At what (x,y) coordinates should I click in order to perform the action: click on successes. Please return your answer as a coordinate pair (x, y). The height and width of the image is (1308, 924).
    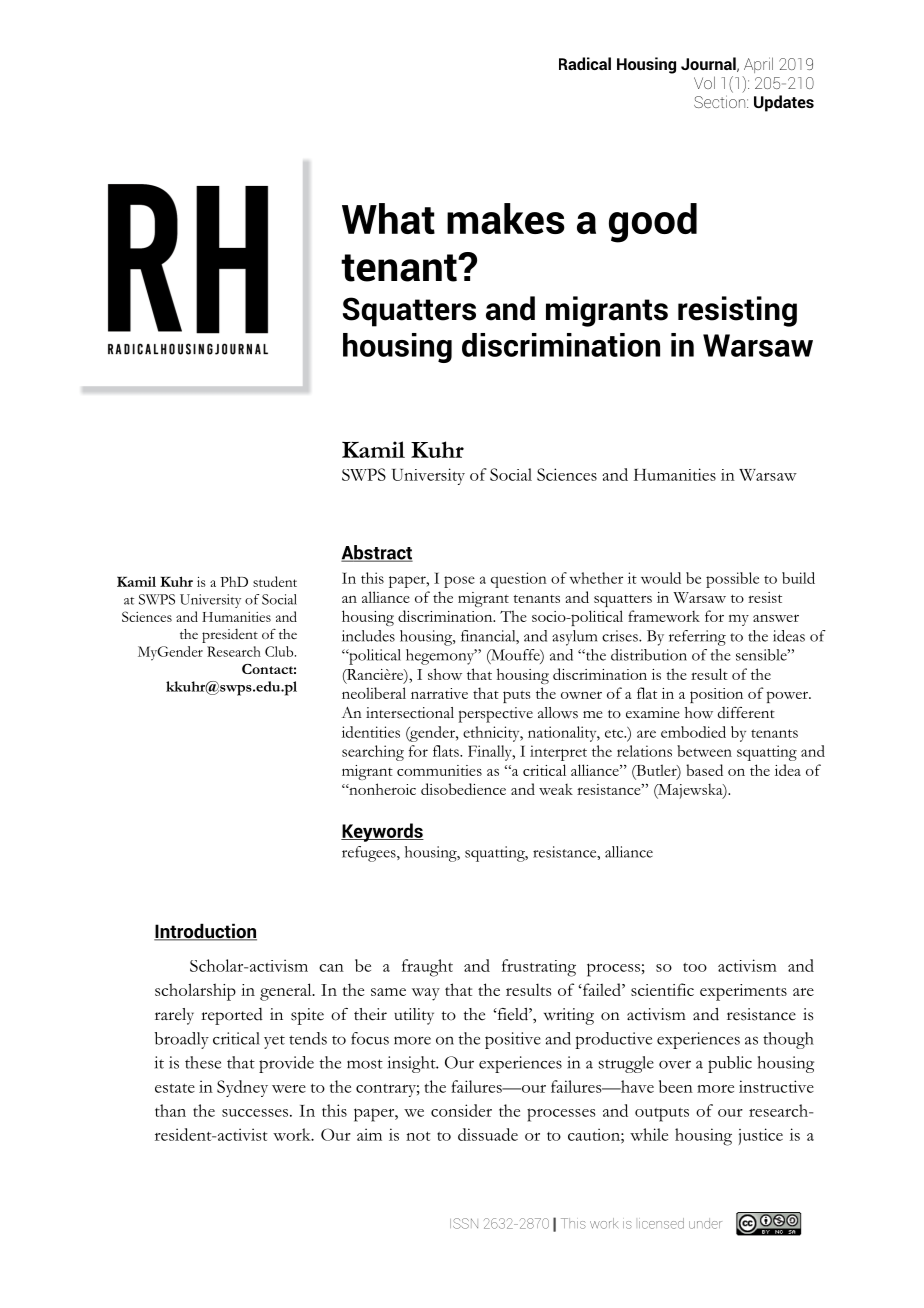
    Looking at the image, I should click on (255, 1113).
